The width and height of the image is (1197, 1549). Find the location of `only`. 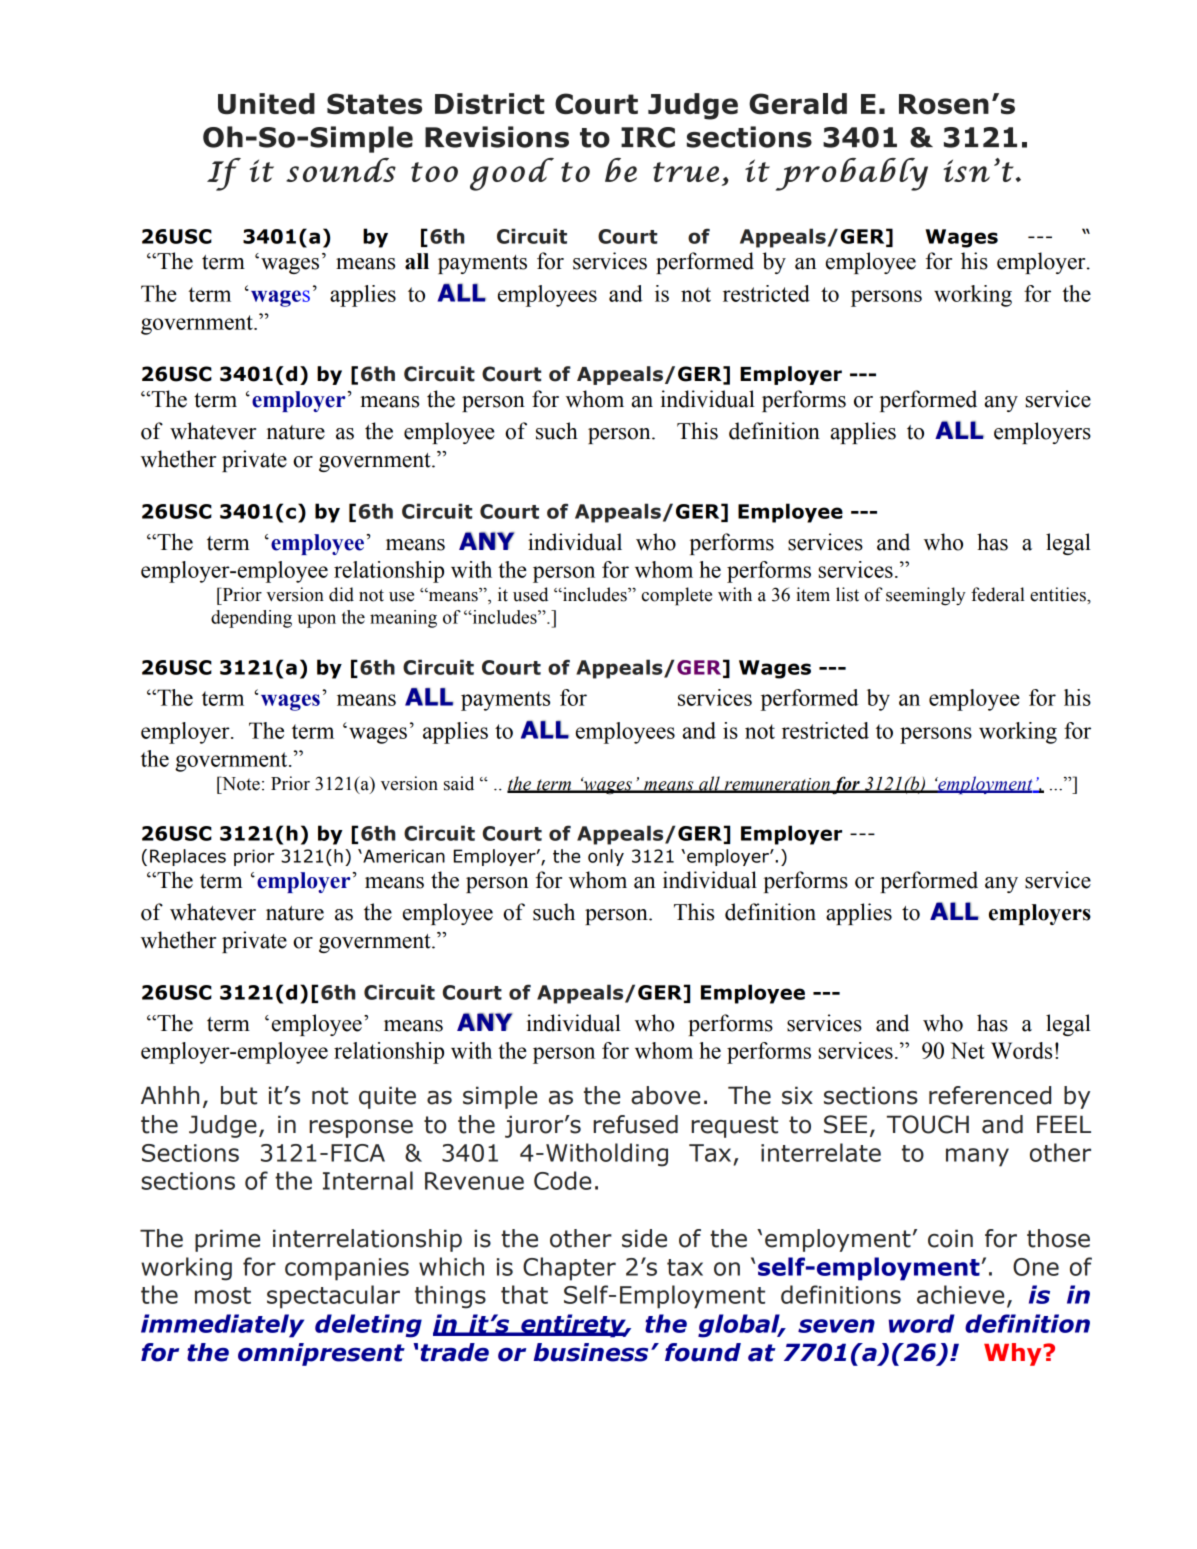

only is located at coordinates (606, 857).
